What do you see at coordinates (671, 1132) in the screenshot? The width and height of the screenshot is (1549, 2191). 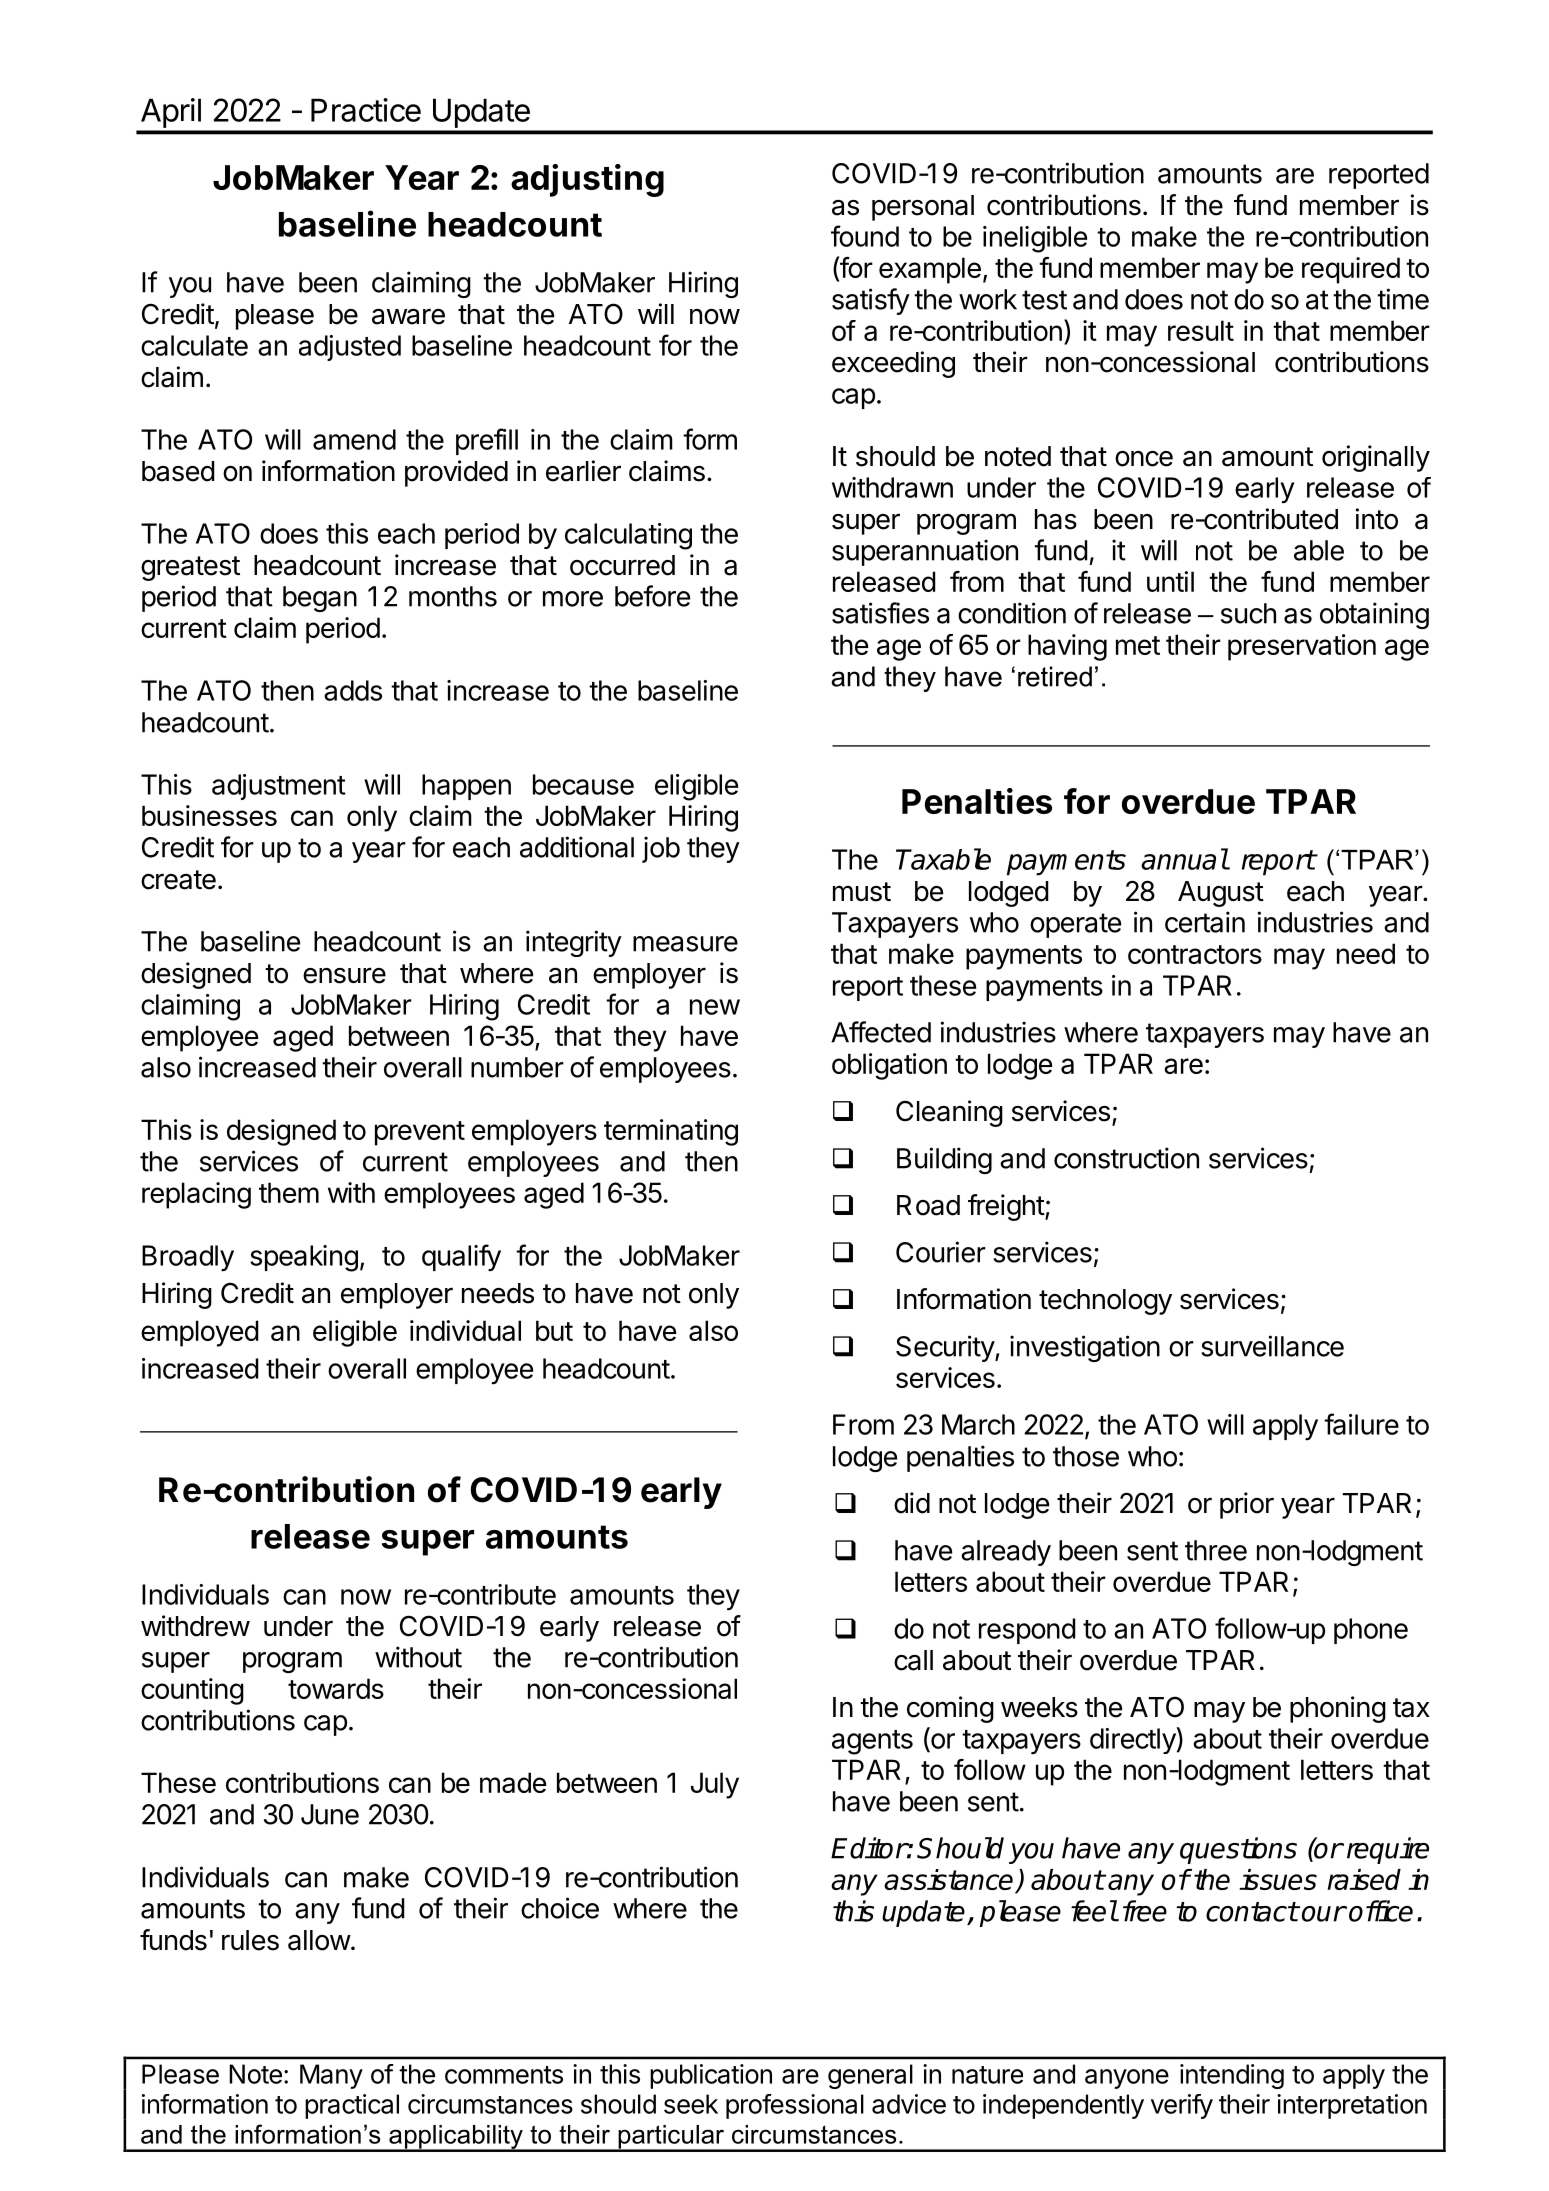 I see `terminating` at bounding box center [671, 1132].
